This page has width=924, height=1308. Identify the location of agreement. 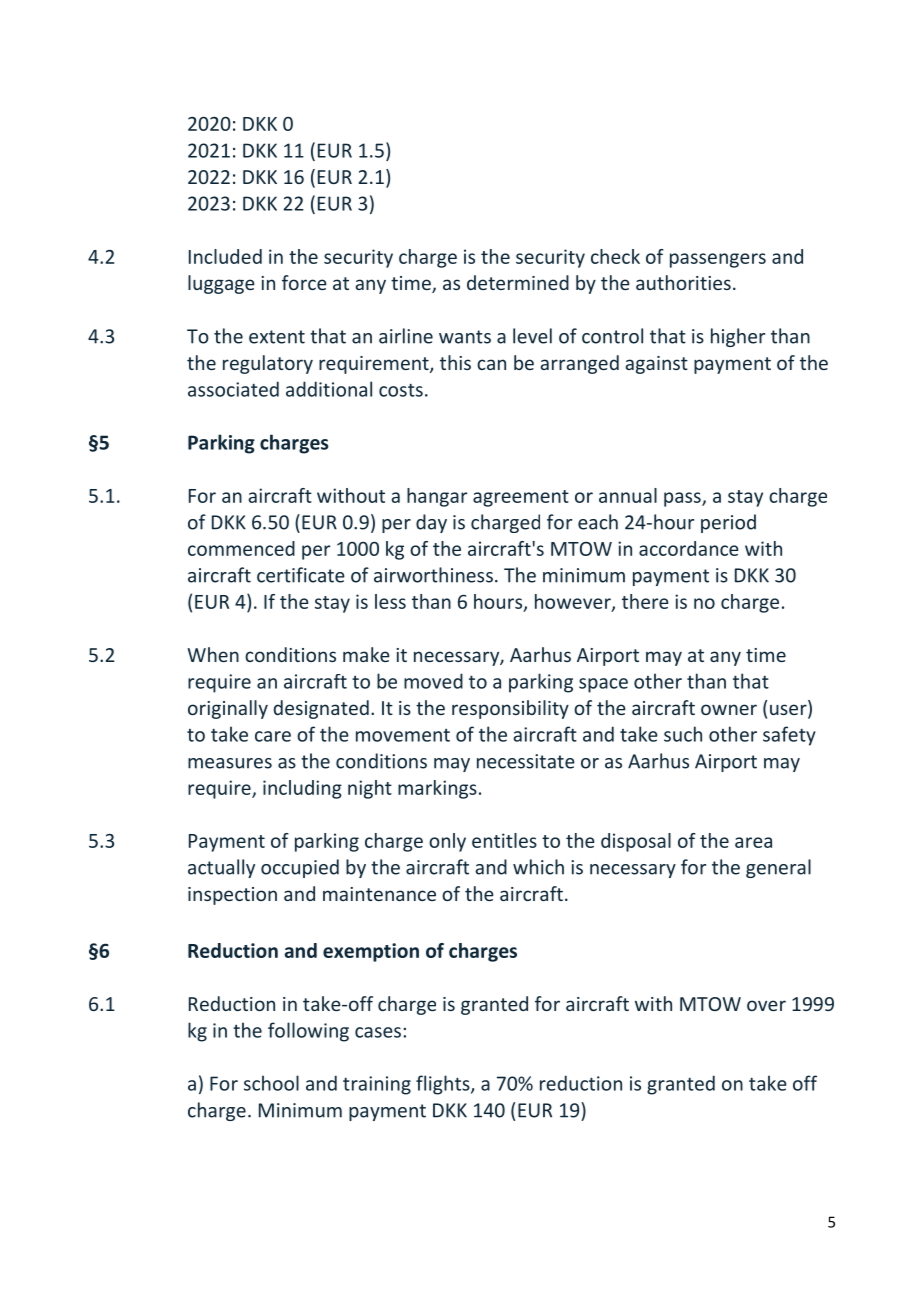
(521, 498).
